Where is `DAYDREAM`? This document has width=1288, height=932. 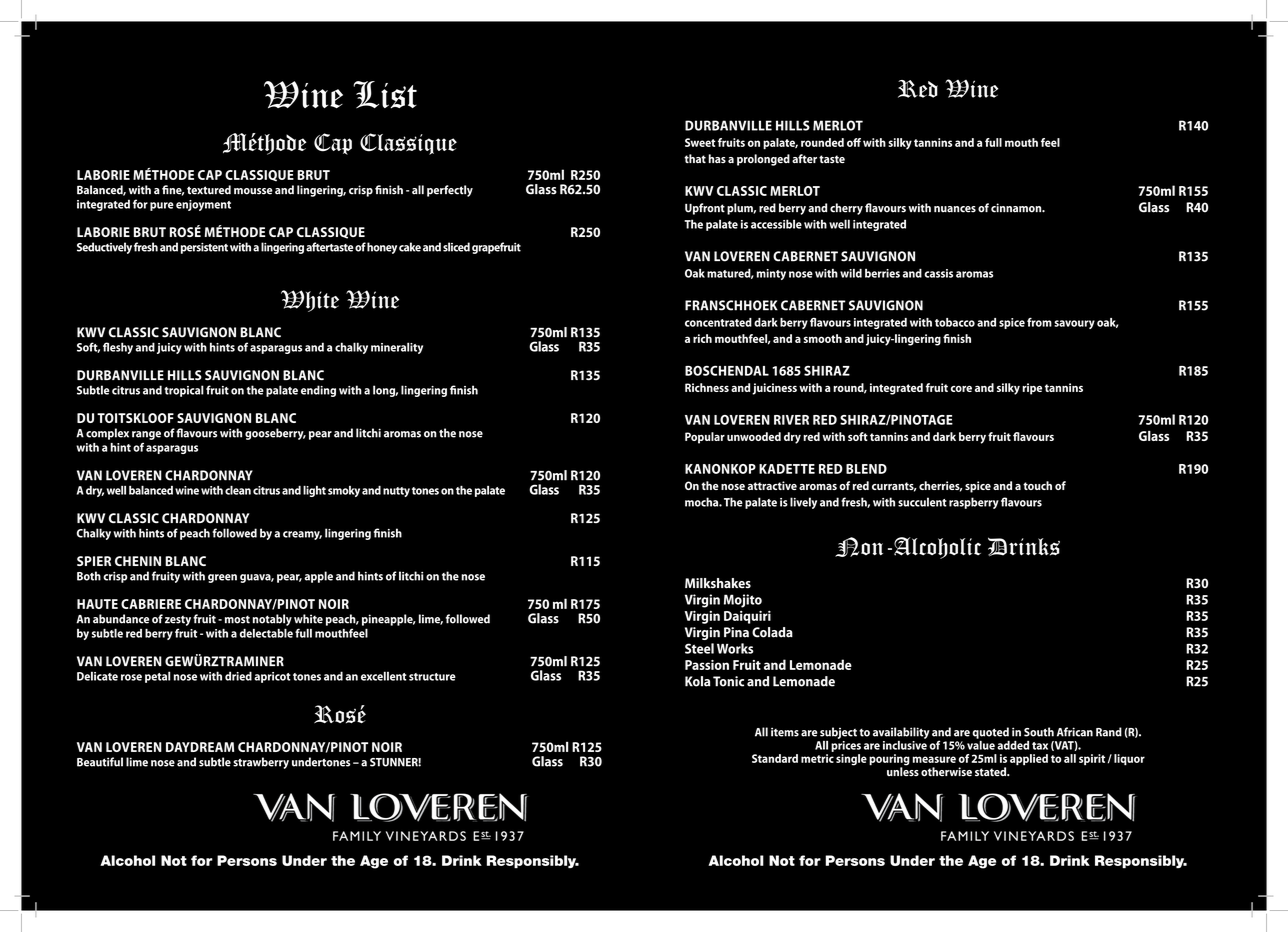
DAYDREAM is located at coordinates (200, 747).
